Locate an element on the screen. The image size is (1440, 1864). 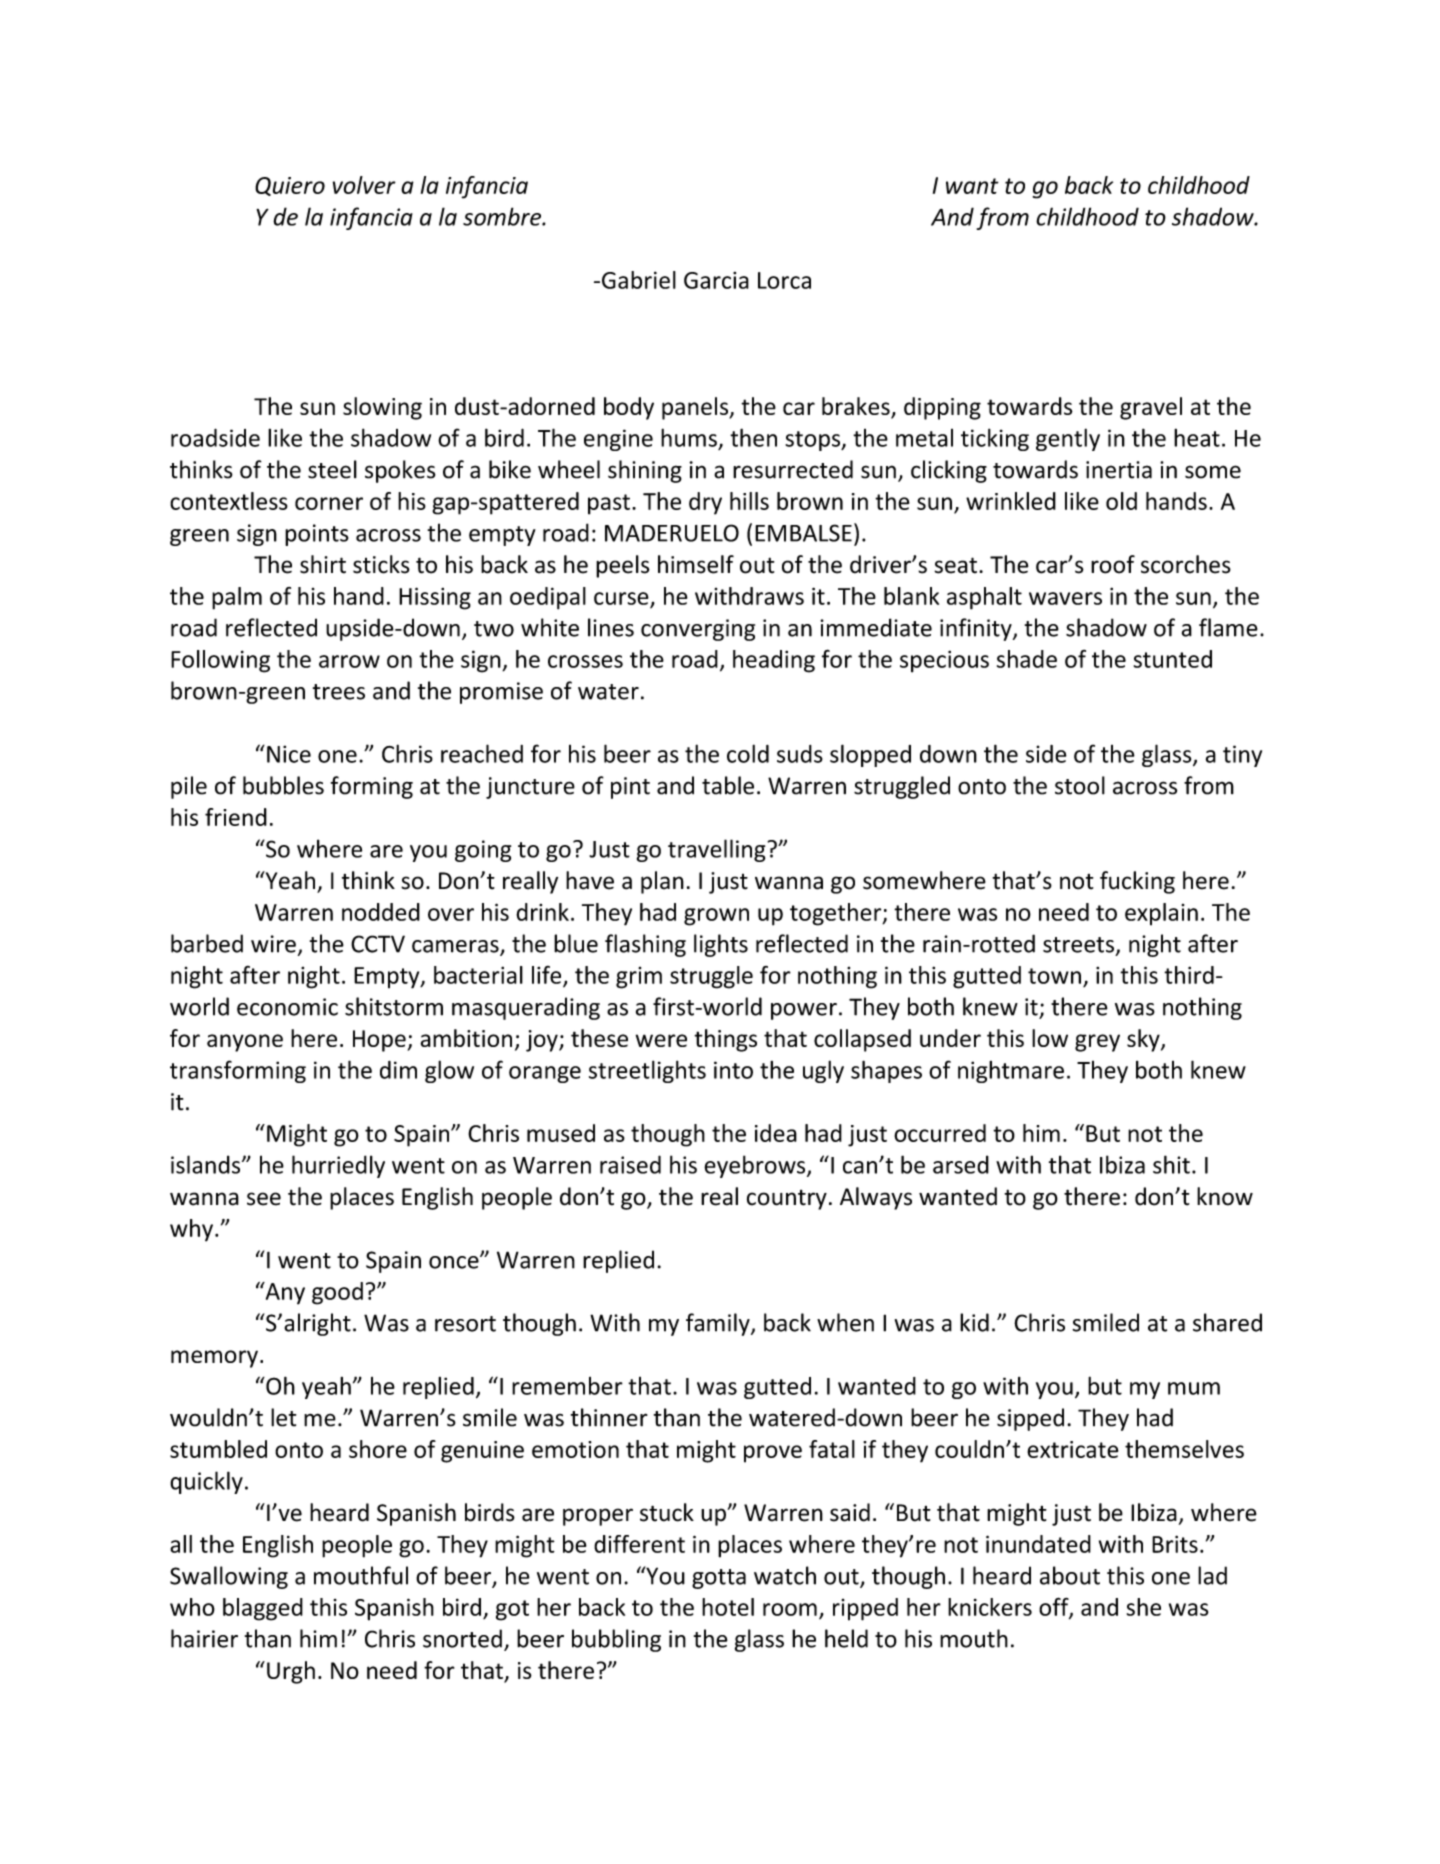
Quiero is located at coordinates (290, 186).
